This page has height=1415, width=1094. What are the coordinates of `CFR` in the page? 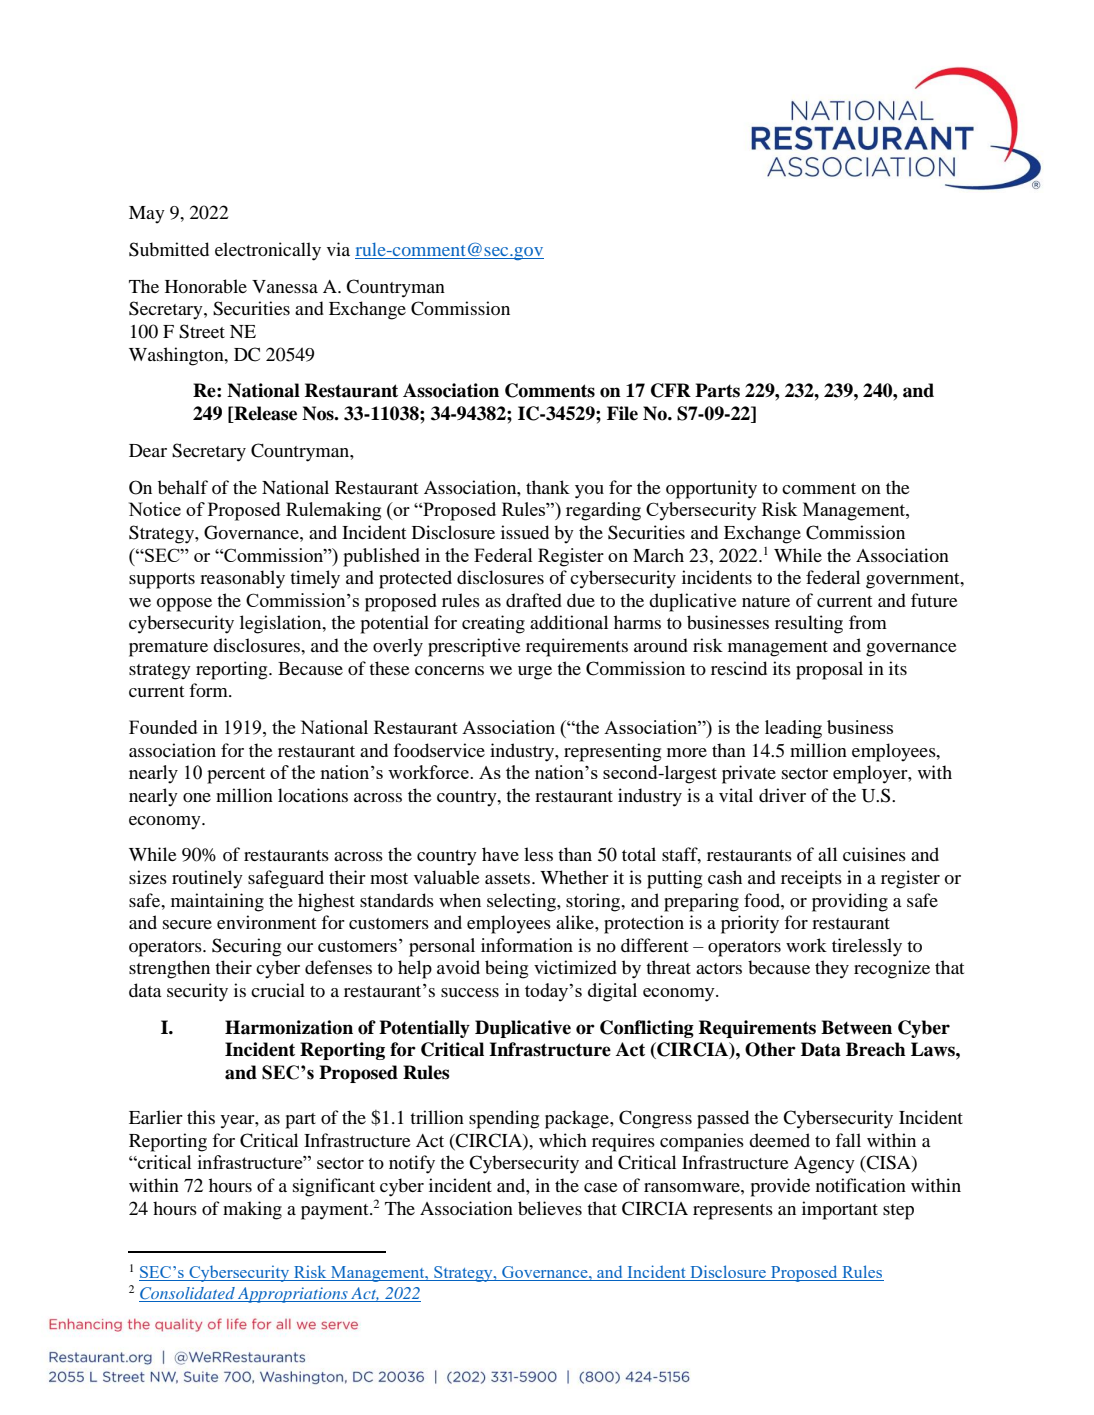 It's located at (671, 390).
